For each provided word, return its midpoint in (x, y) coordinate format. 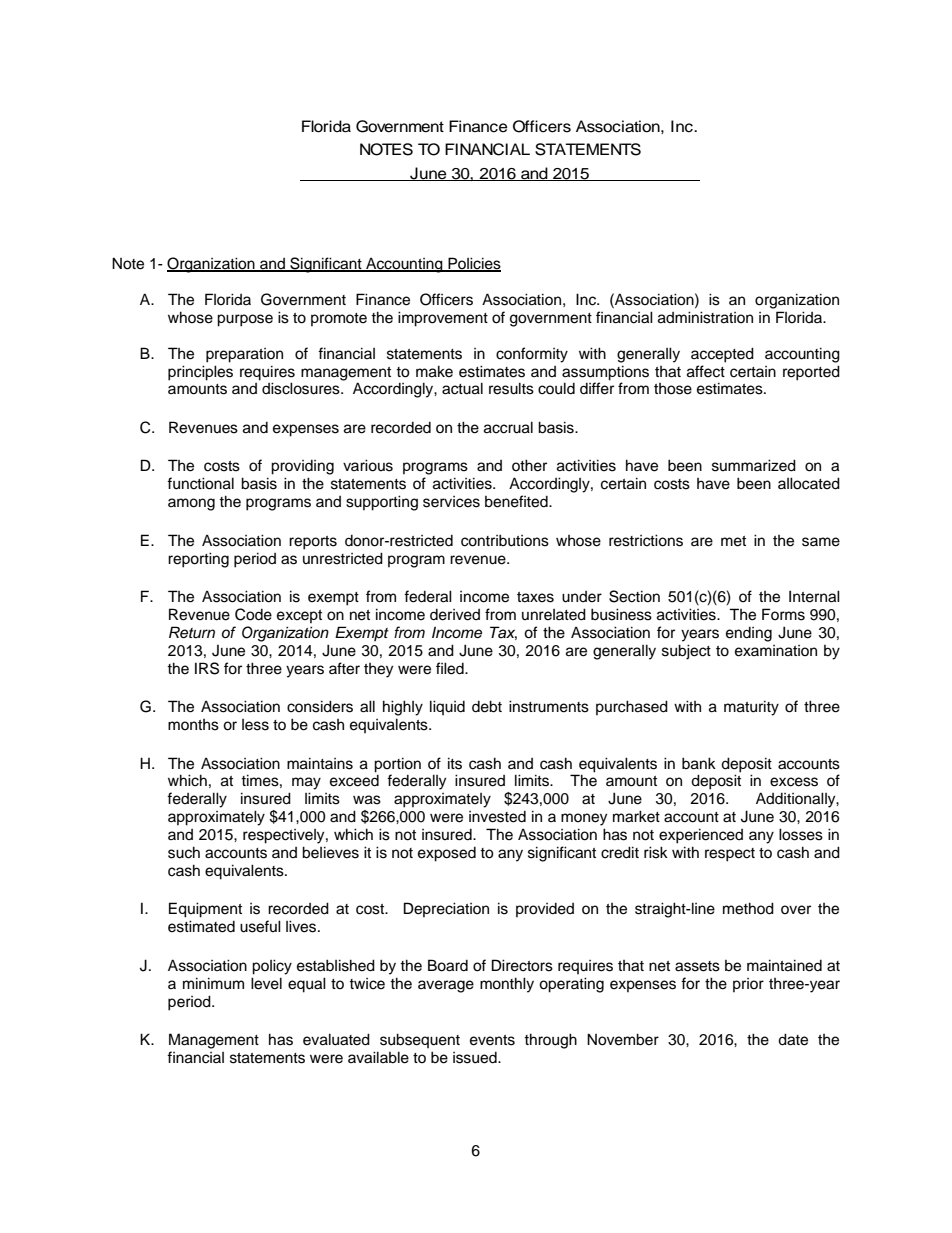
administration (705, 317)
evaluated (336, 1039)
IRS (207, 668)
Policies (473, 264)
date (793, 1039)
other (529, 465)
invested (497, 817)
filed (451, 668)
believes (330, 852)
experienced (701, 836)
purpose (245, 320)
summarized (754, 465)
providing (302, 467)
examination (776, 651)
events (492, 1040)
